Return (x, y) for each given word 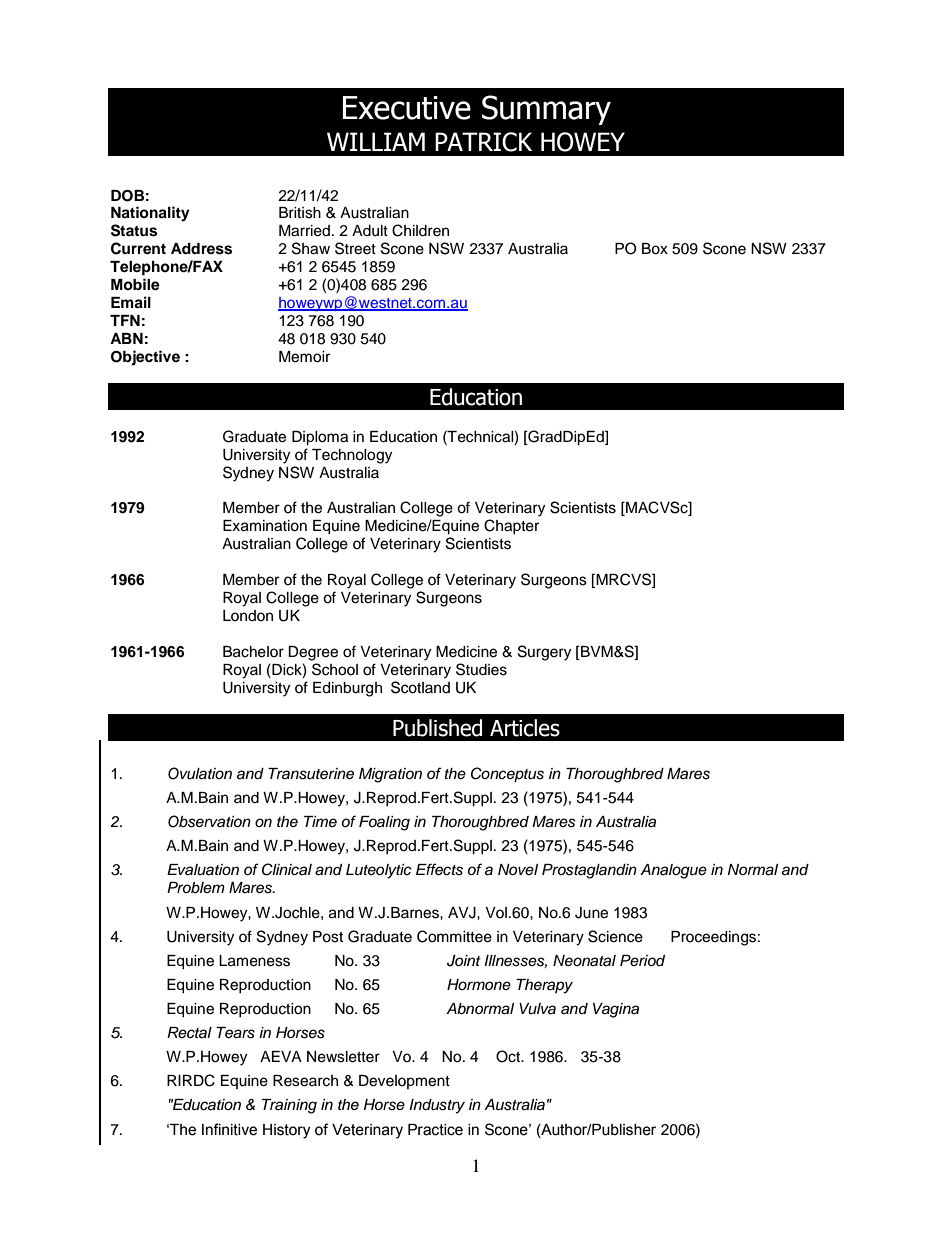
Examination (265, 526)
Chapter (511, 526)
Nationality (150, 214)
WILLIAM (376, 141)
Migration (390, 775)
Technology (352, 456)
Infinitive (229, 1129)
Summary (546, 110)
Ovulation (200, 773)
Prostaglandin (589, 871)
